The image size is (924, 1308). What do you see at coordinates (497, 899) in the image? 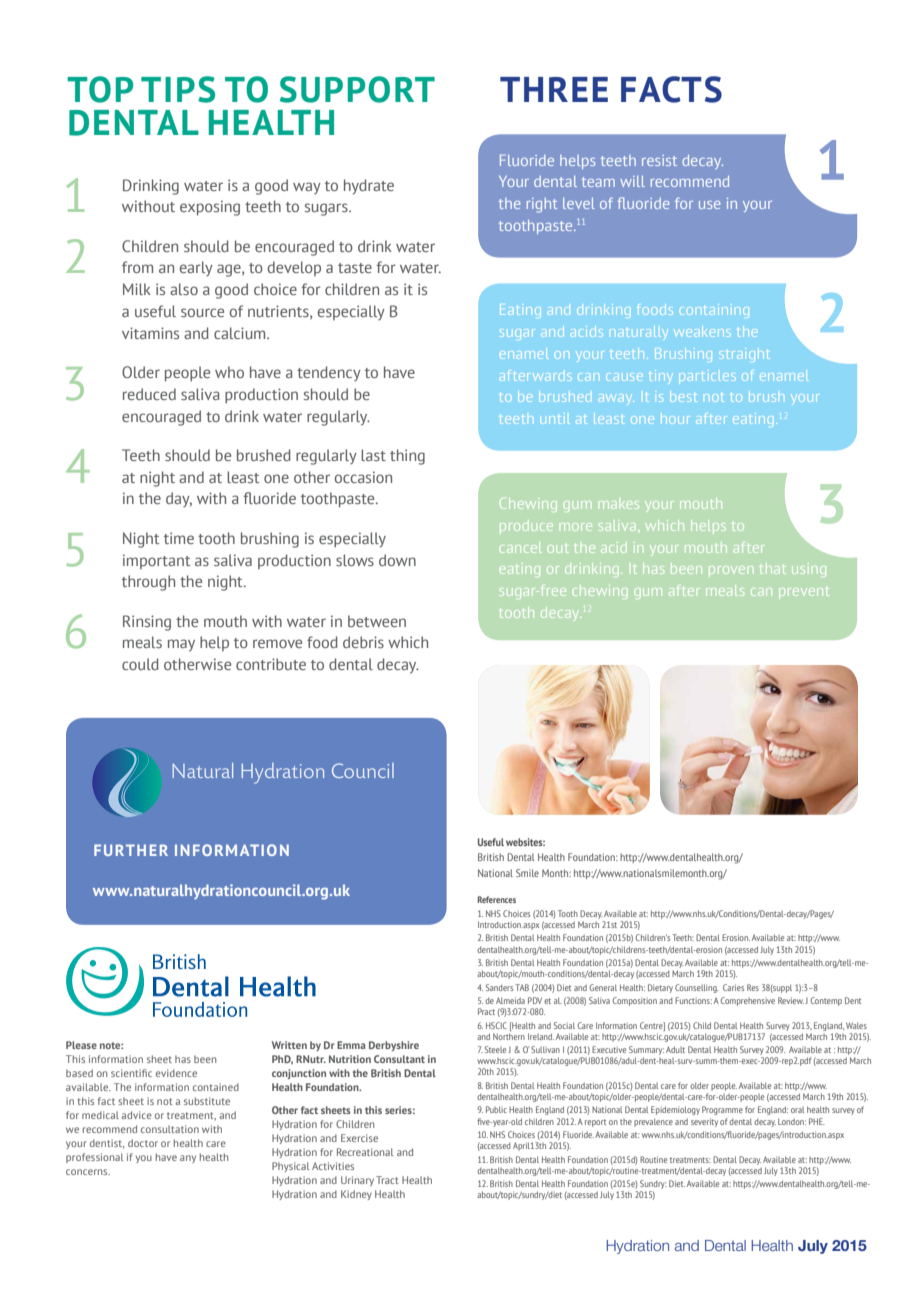
I see `References` at bounding box center [497, 899].
